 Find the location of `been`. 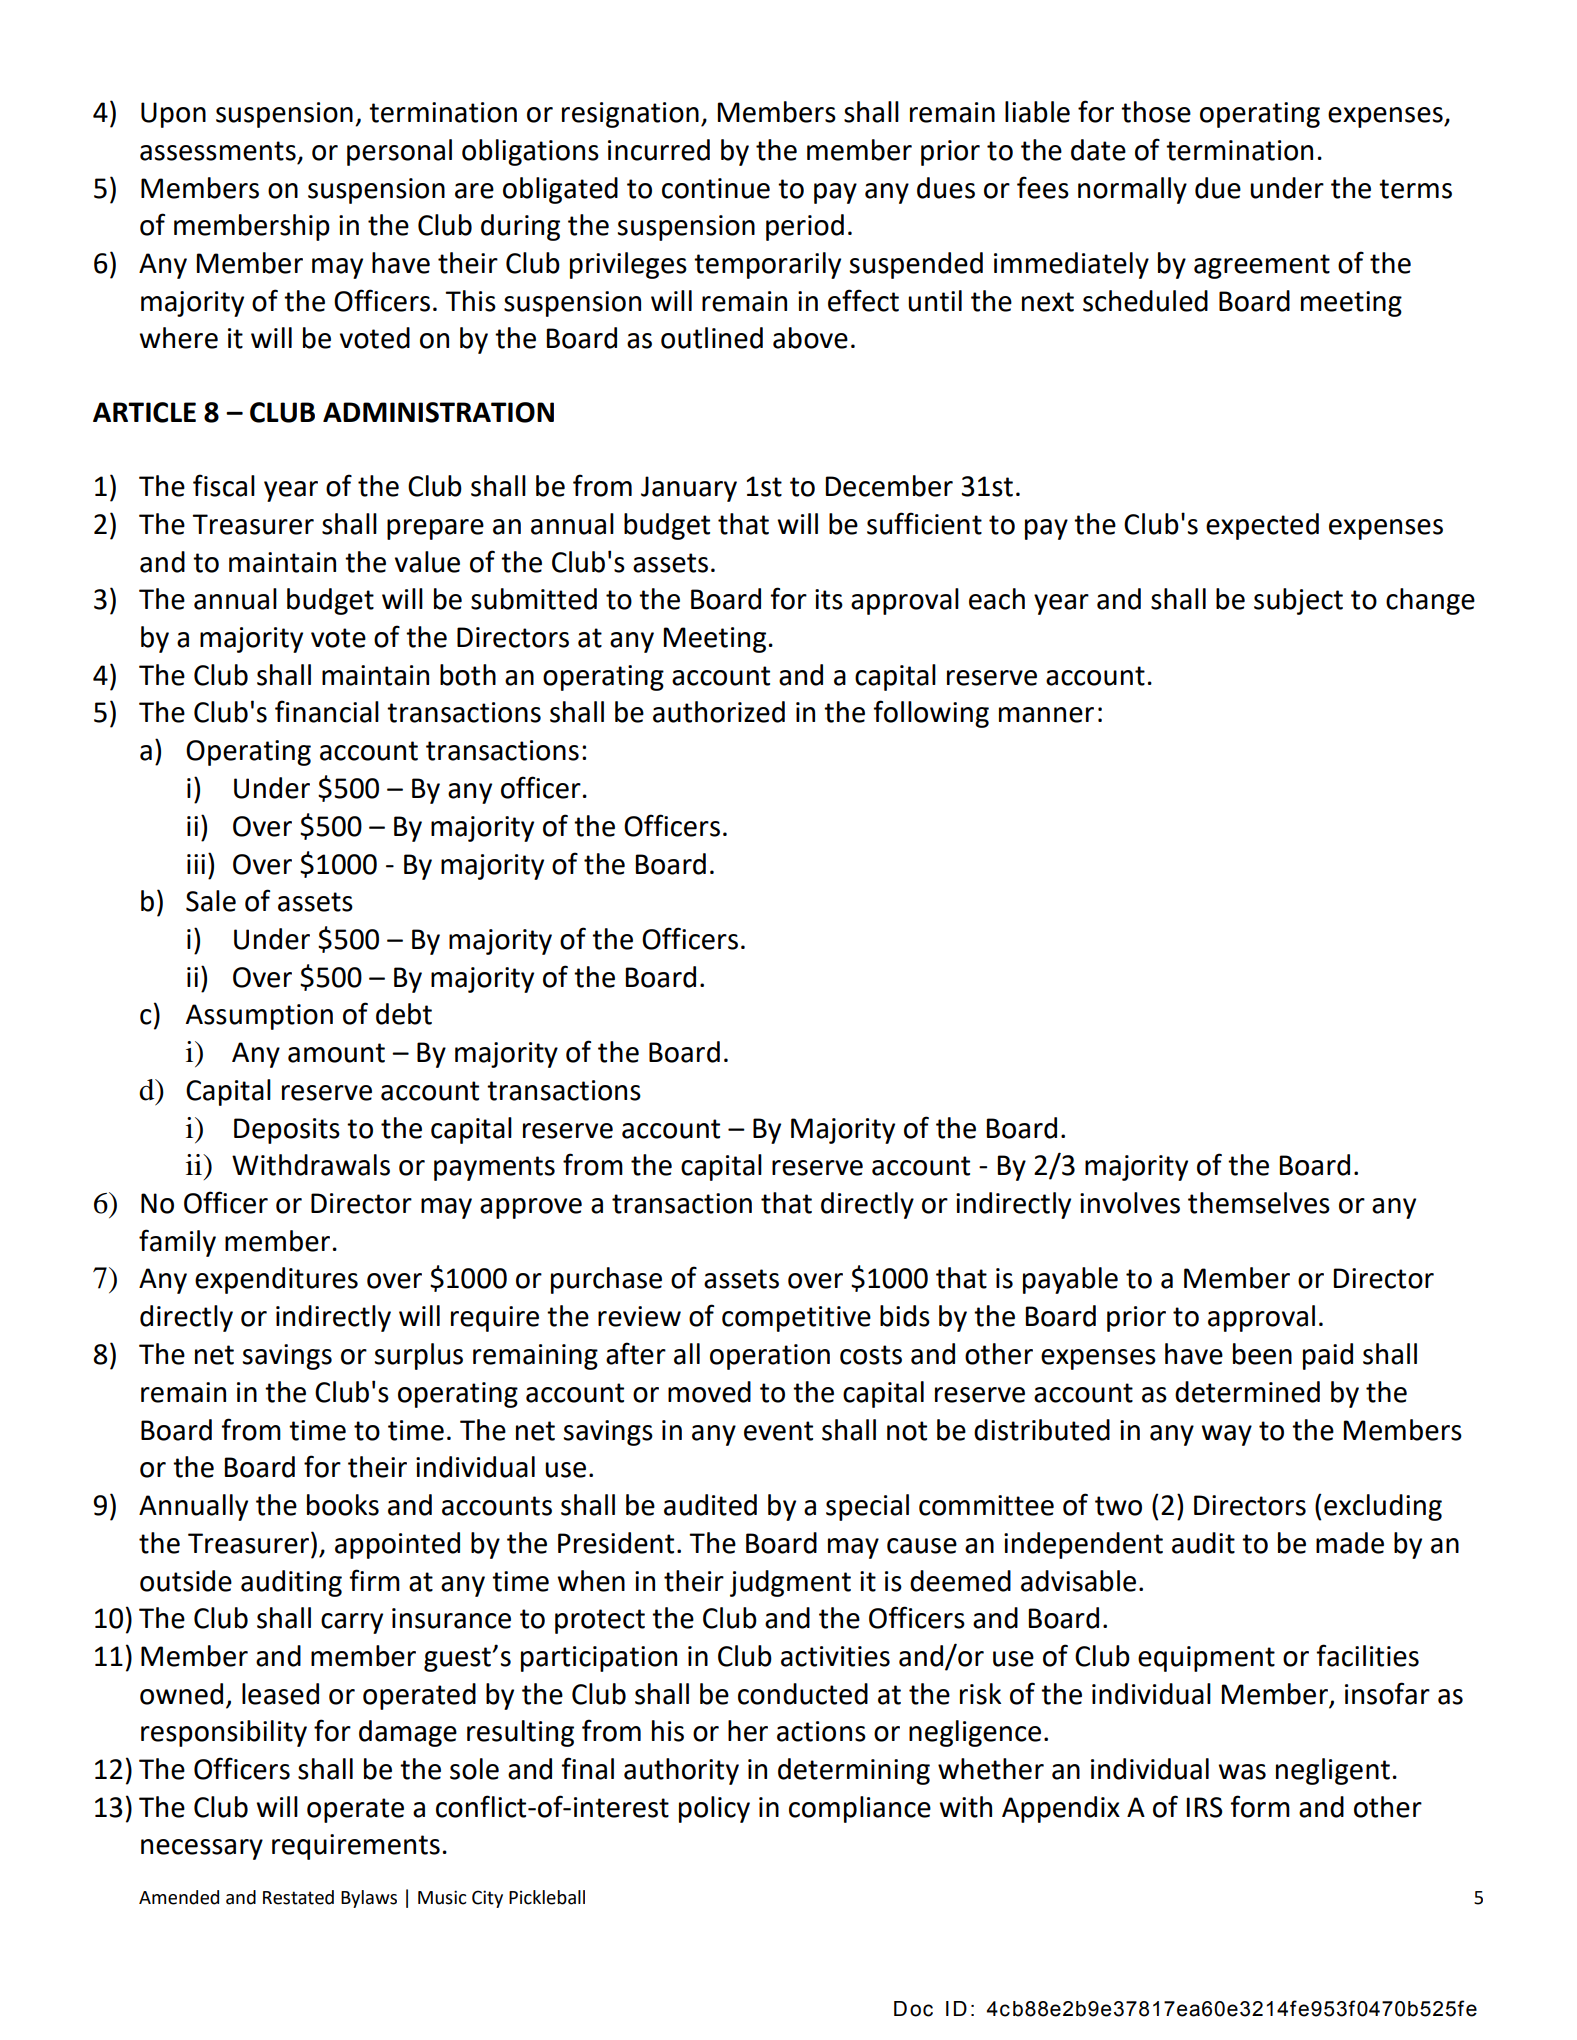

been is located at coordinates (1262, 1354).
